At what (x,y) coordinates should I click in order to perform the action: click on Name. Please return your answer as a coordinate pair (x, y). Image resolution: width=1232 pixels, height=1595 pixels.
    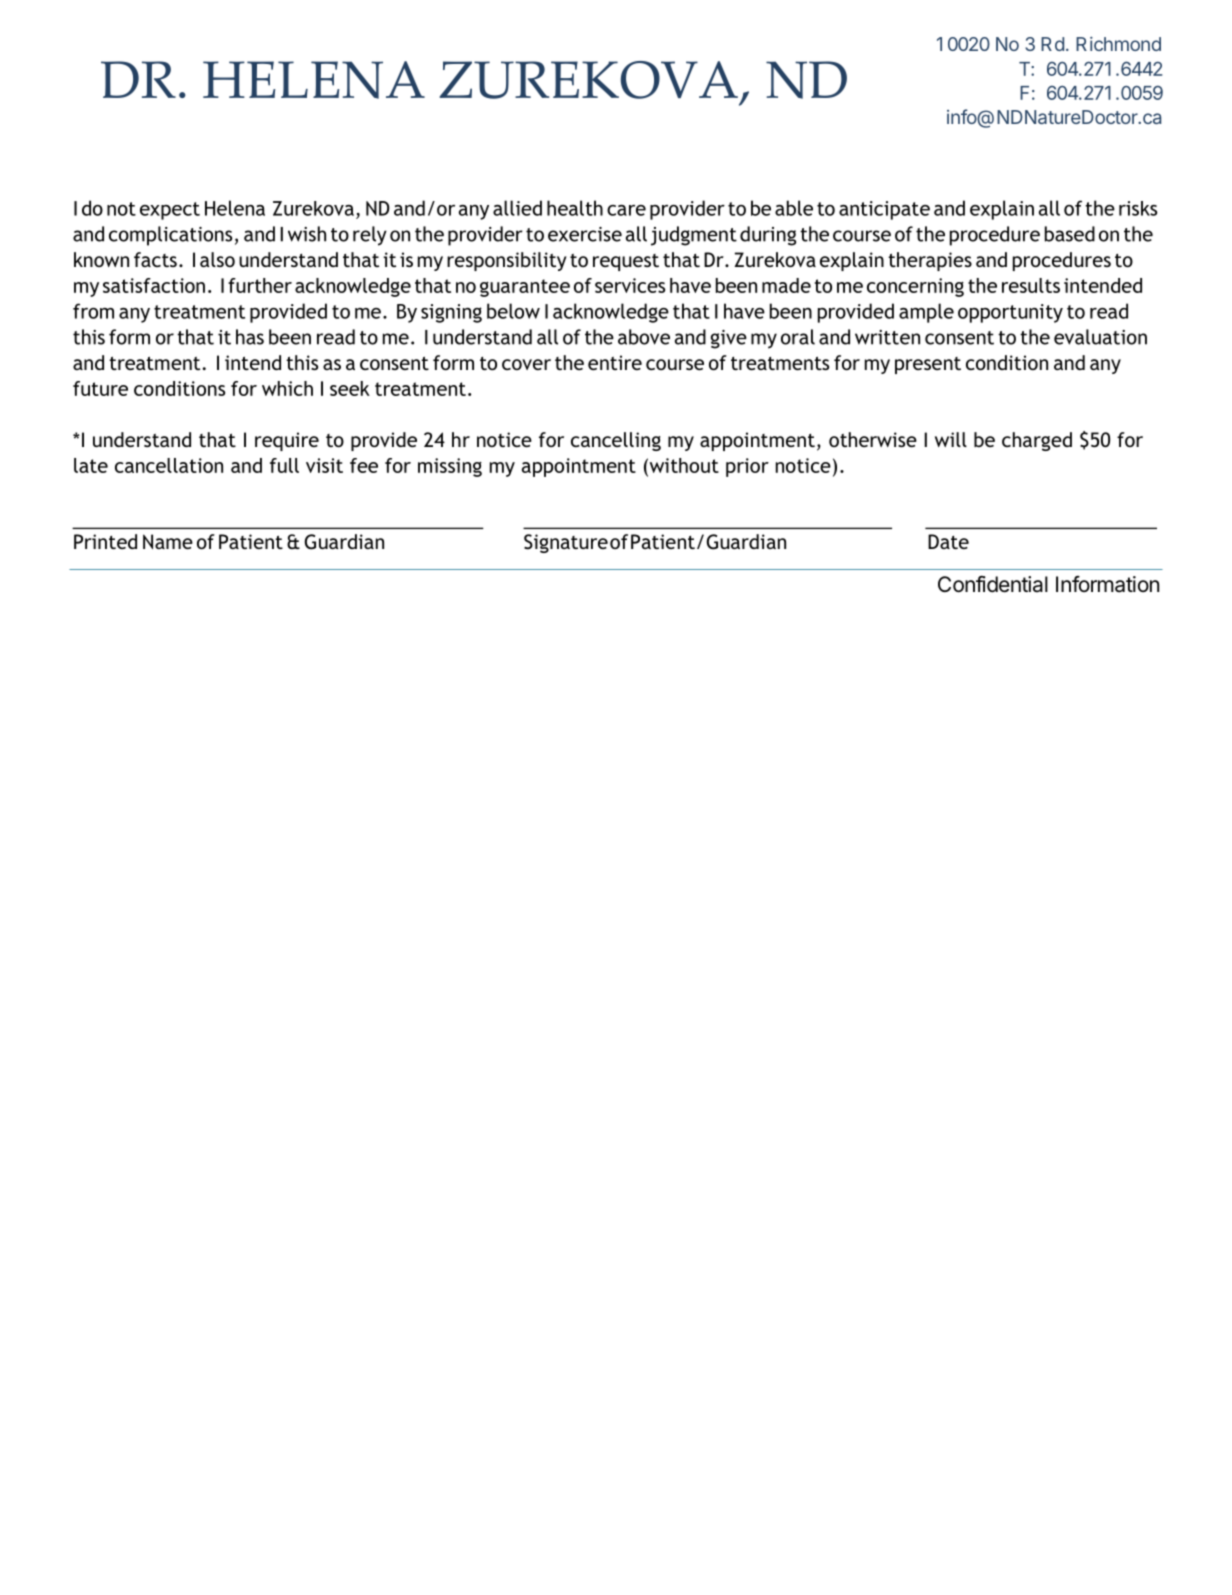
    Looking at the image, I should click on (168, 541).
